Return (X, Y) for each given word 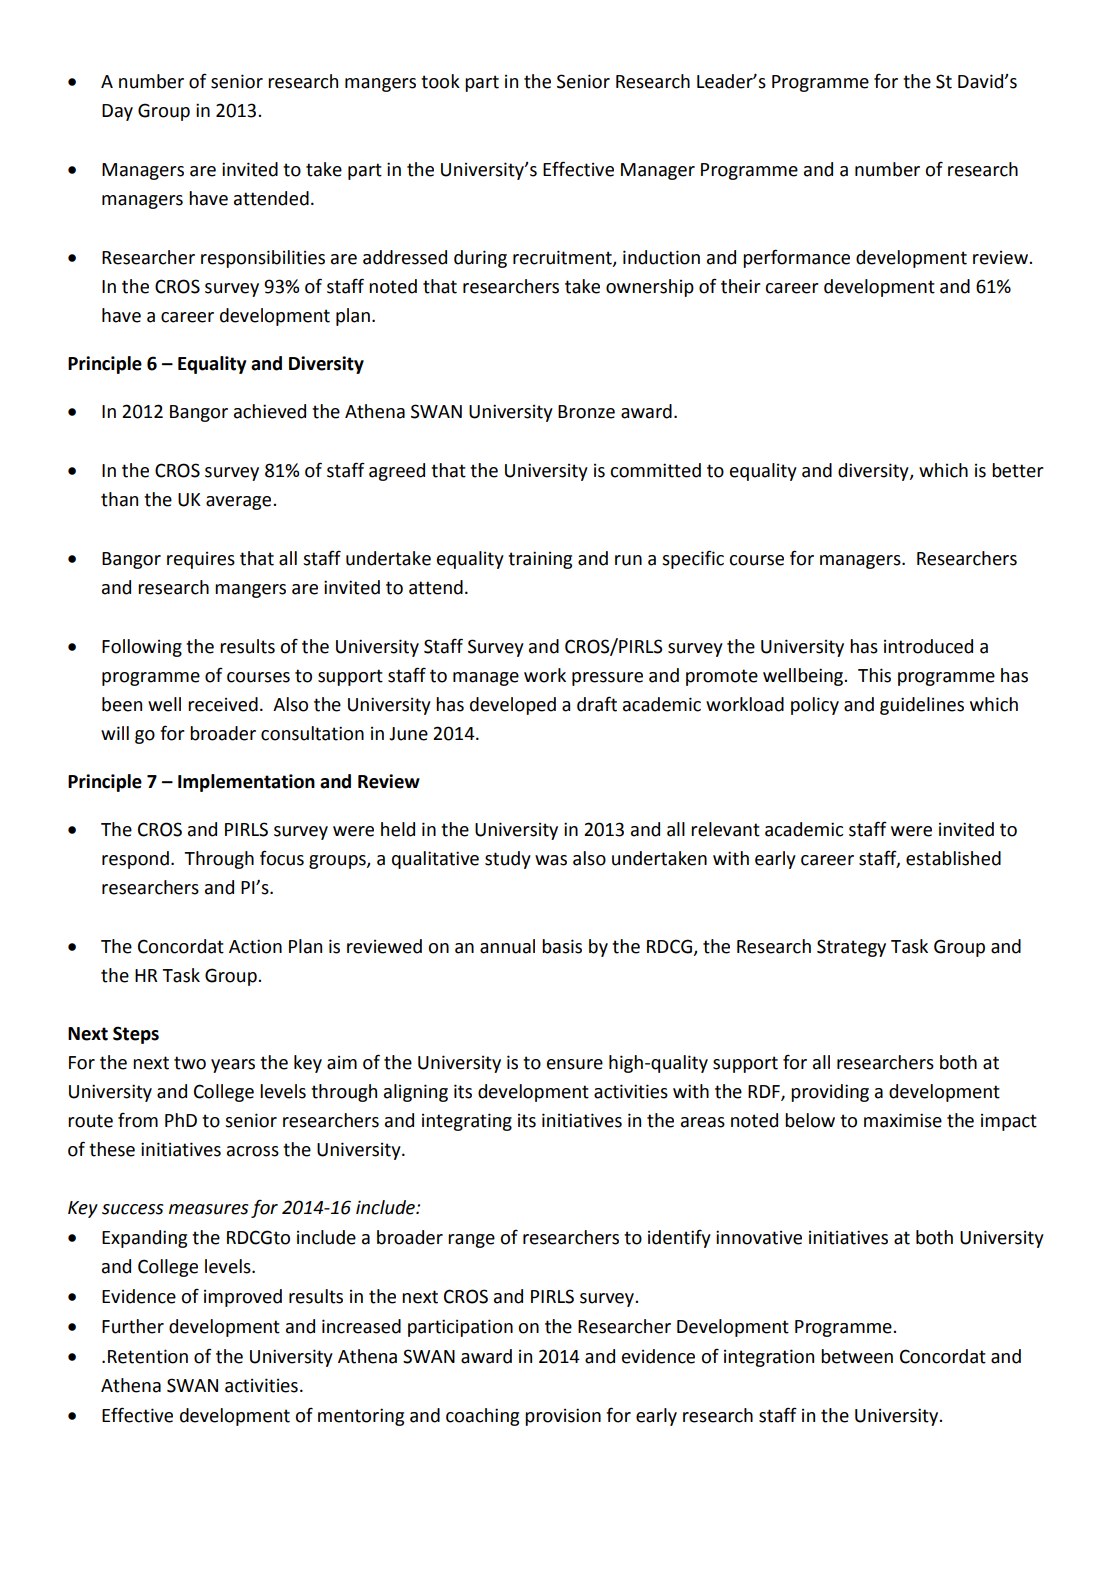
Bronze (586, 412)
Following (142, 648)
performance (796, 258)
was (551, 860)
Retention (148, 1356)
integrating (467, 1122)
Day (117, 112)
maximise (903, 1120)
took (440, 81)
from (138, 1120)
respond (135, 860)
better (1018, 470)
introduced (928, 646)
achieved (270, 411)
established (953, 858)
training (540, 560)
